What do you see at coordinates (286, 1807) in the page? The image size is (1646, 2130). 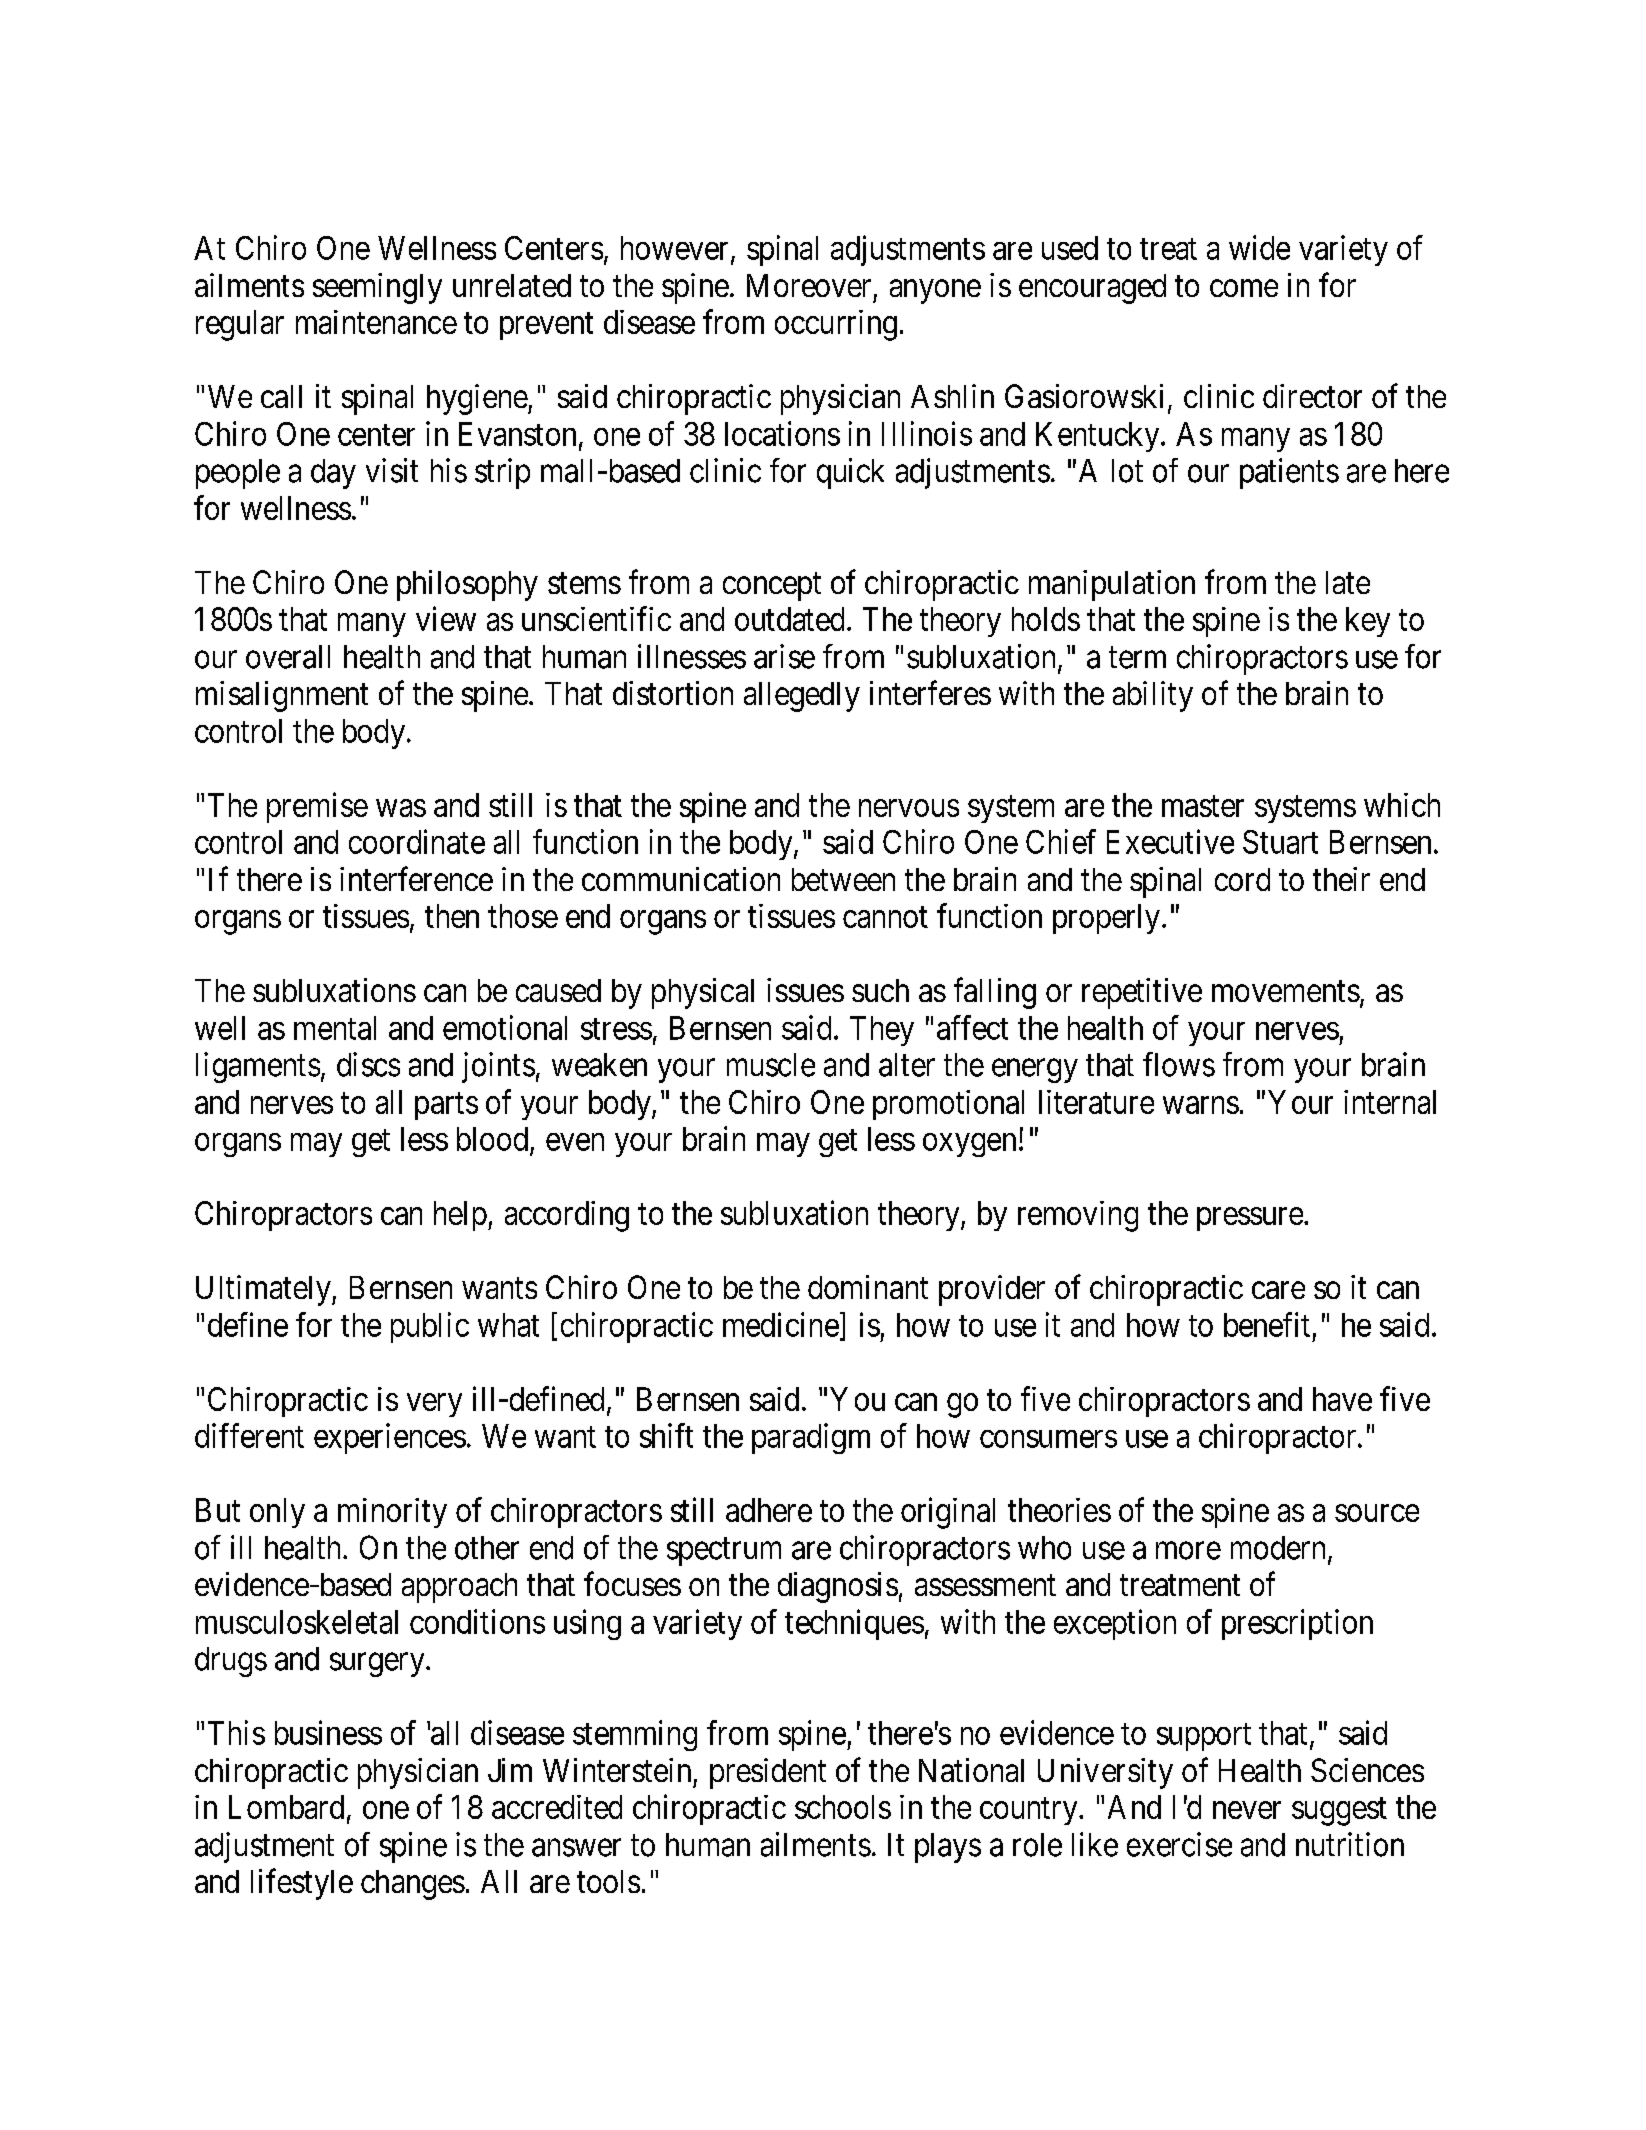 I see `Lombard` at bounding box center [286, 1807].
